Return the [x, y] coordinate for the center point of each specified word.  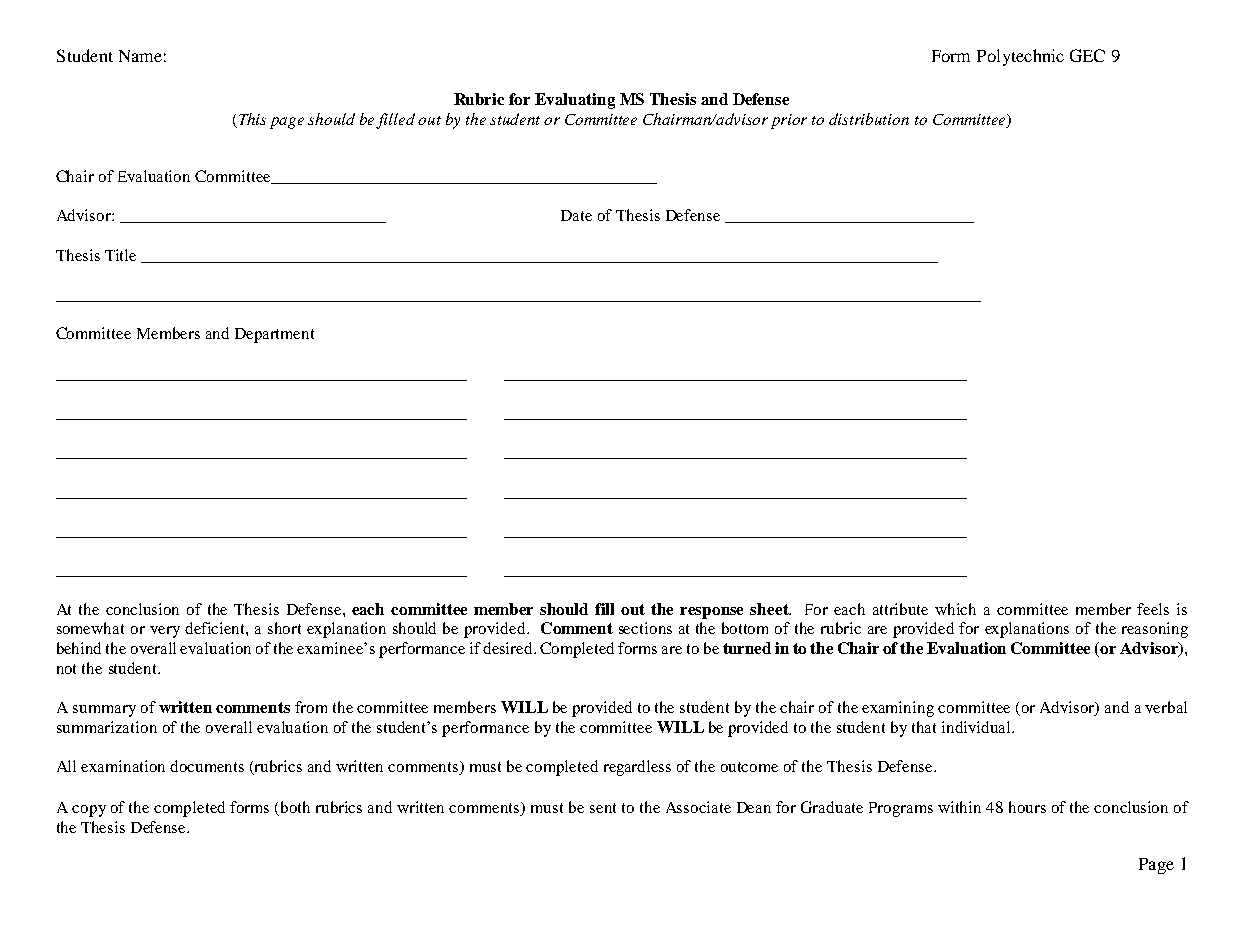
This [252, 119]
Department [274, 335]
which [955, 609]
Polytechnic [1020, 57]
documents [207, 766]
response [711, 613]
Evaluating [575, 101]
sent [603, 808]
